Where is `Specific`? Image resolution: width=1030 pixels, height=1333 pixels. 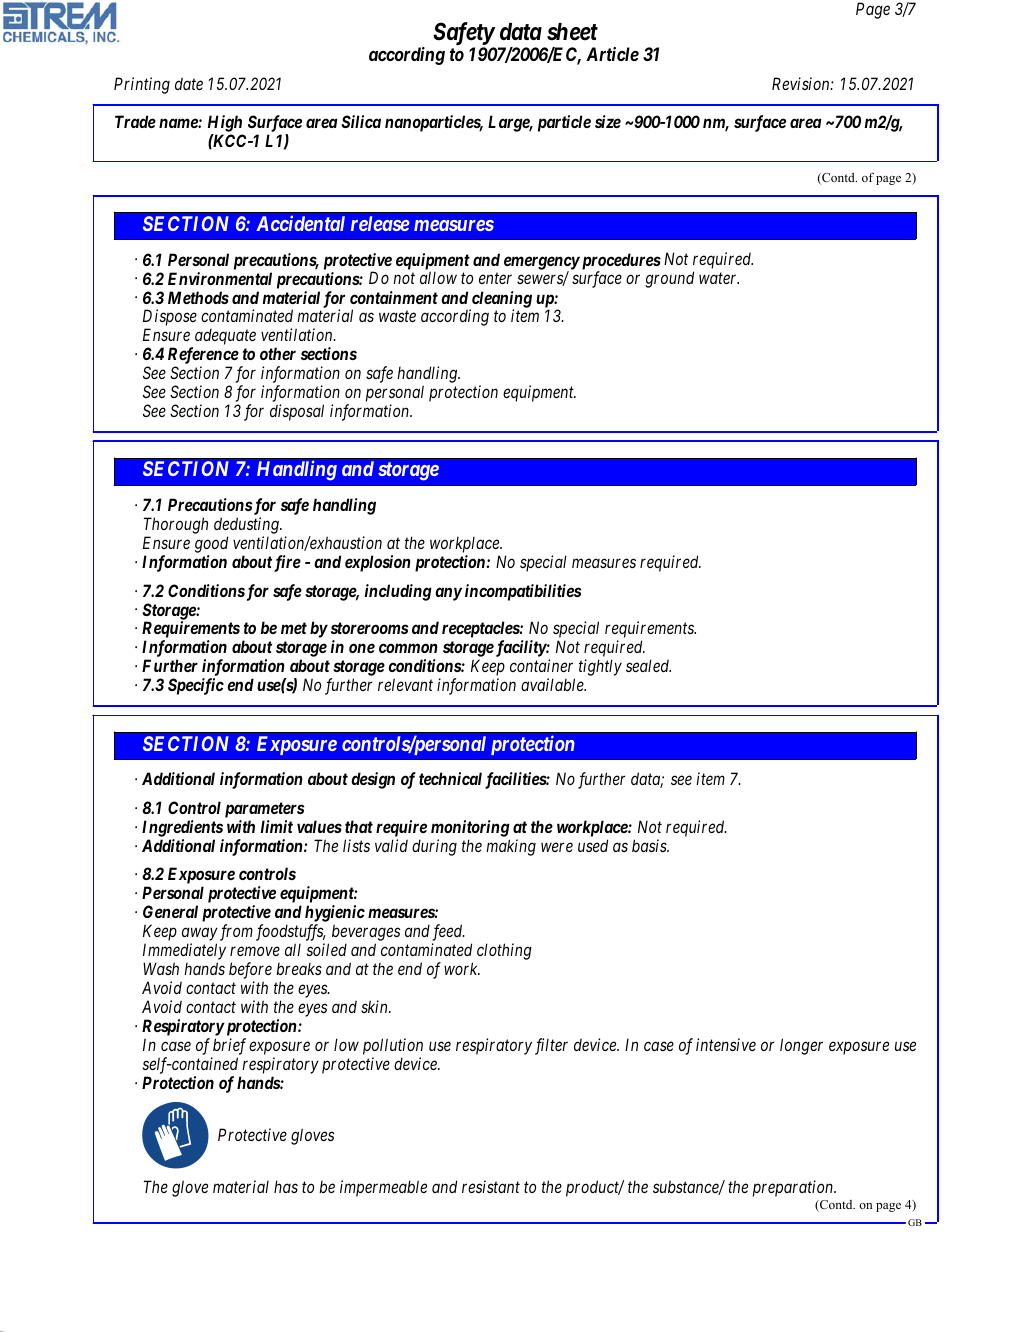
Specific is located at coordinates (196, 686).
